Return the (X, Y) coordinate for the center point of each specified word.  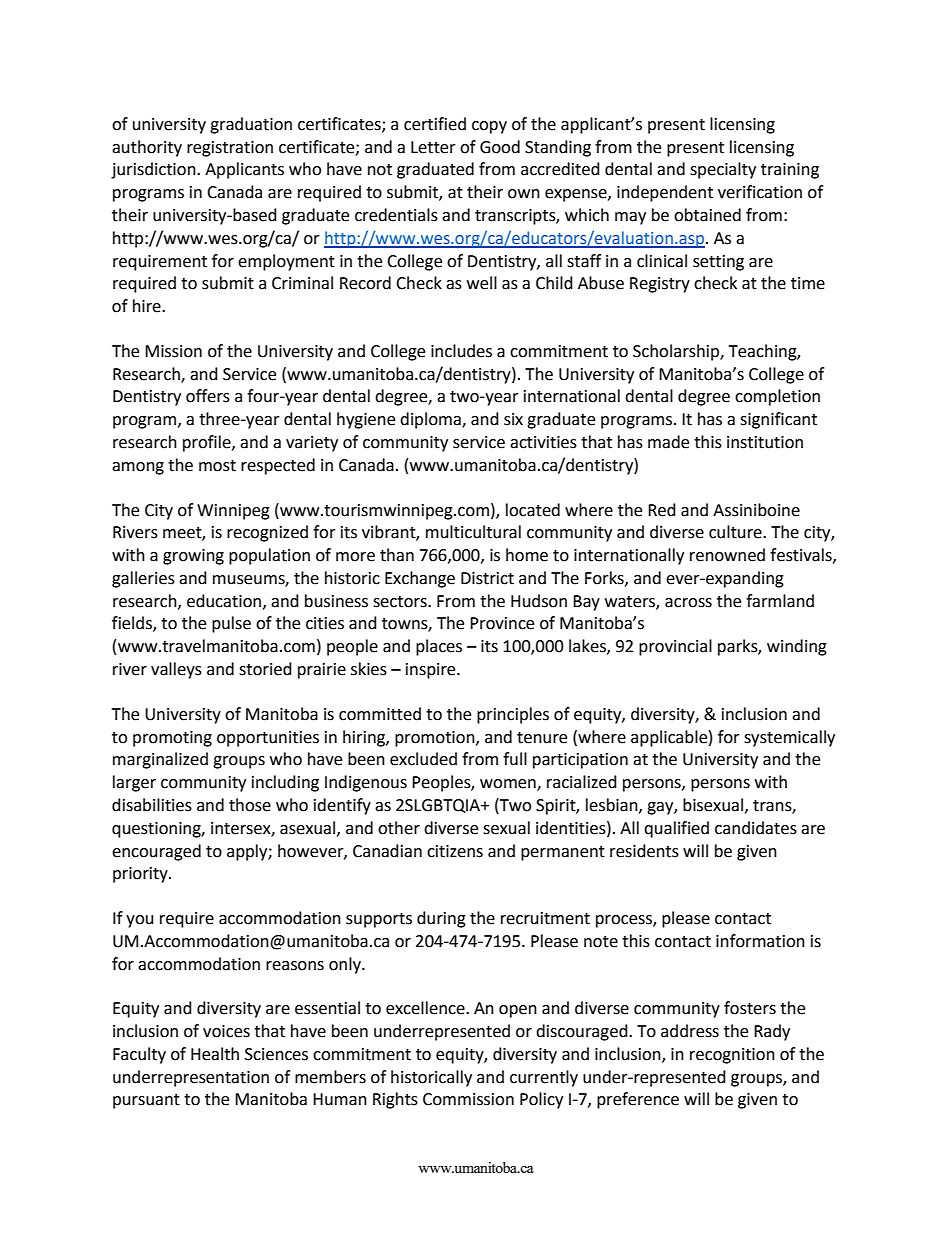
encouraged (156, 852)
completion (777, 397)
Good (500, 147)
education (224, 601)
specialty (723, 170)
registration (230, 149)
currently (544, 1078)
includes (461, 351)
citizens (455, 851)
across (688, 603)
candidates (756, 828)
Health (215, 1054)
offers (208, 396)
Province (502, 623)
